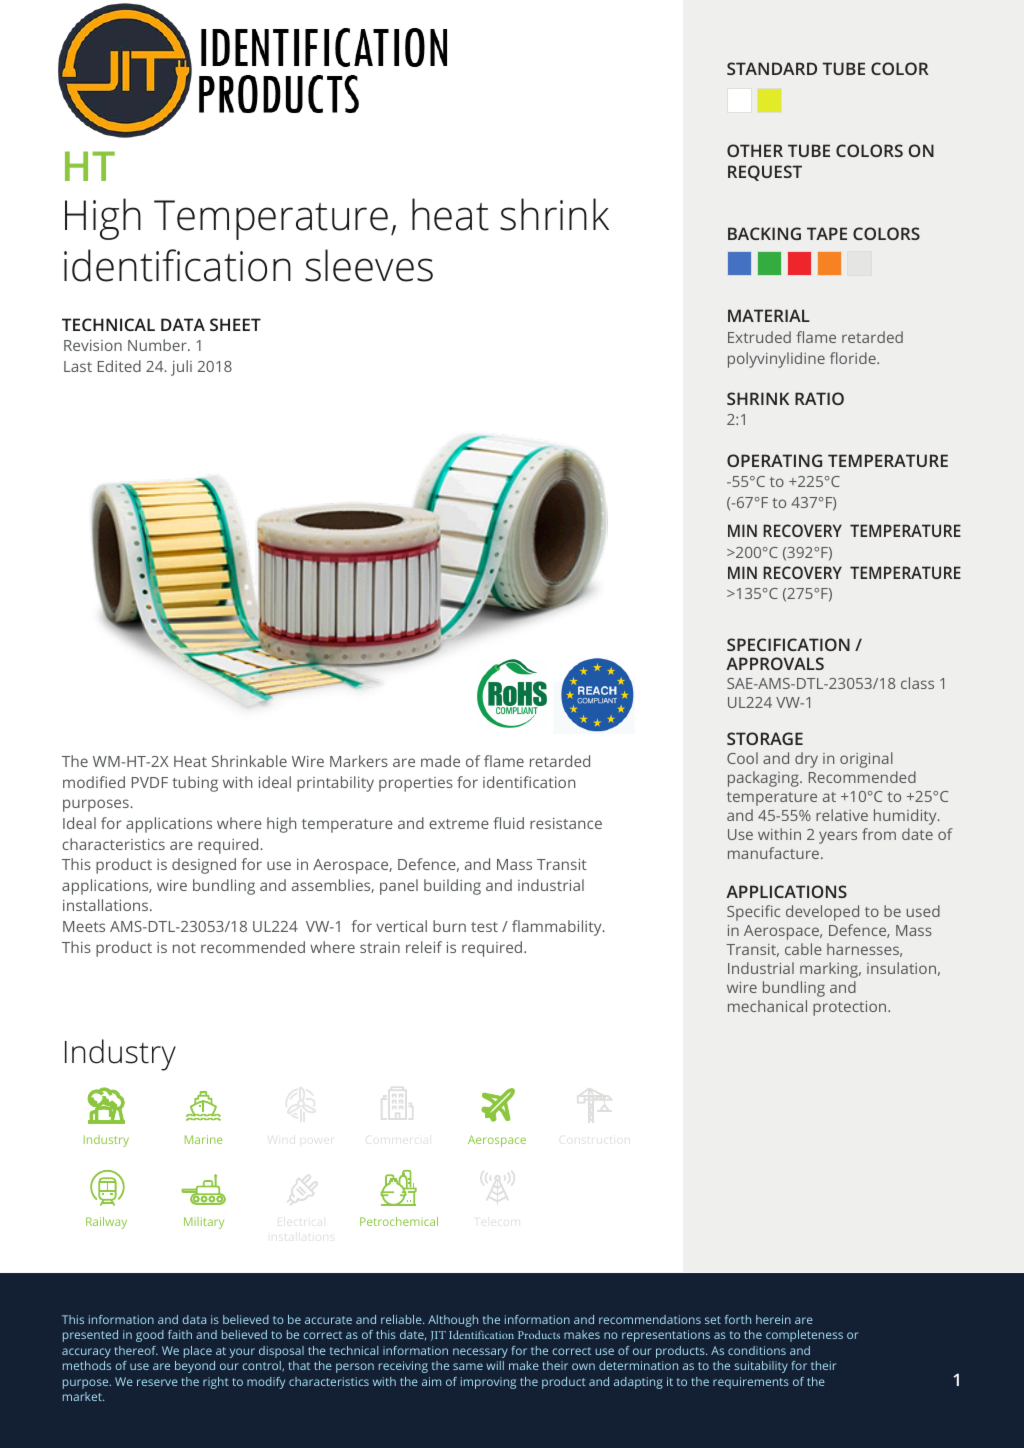 This screenshot has width=1024, height=1448. Describe the element at coordinates (804, 1336) in the screenshot. I see `completeness` at that location.
